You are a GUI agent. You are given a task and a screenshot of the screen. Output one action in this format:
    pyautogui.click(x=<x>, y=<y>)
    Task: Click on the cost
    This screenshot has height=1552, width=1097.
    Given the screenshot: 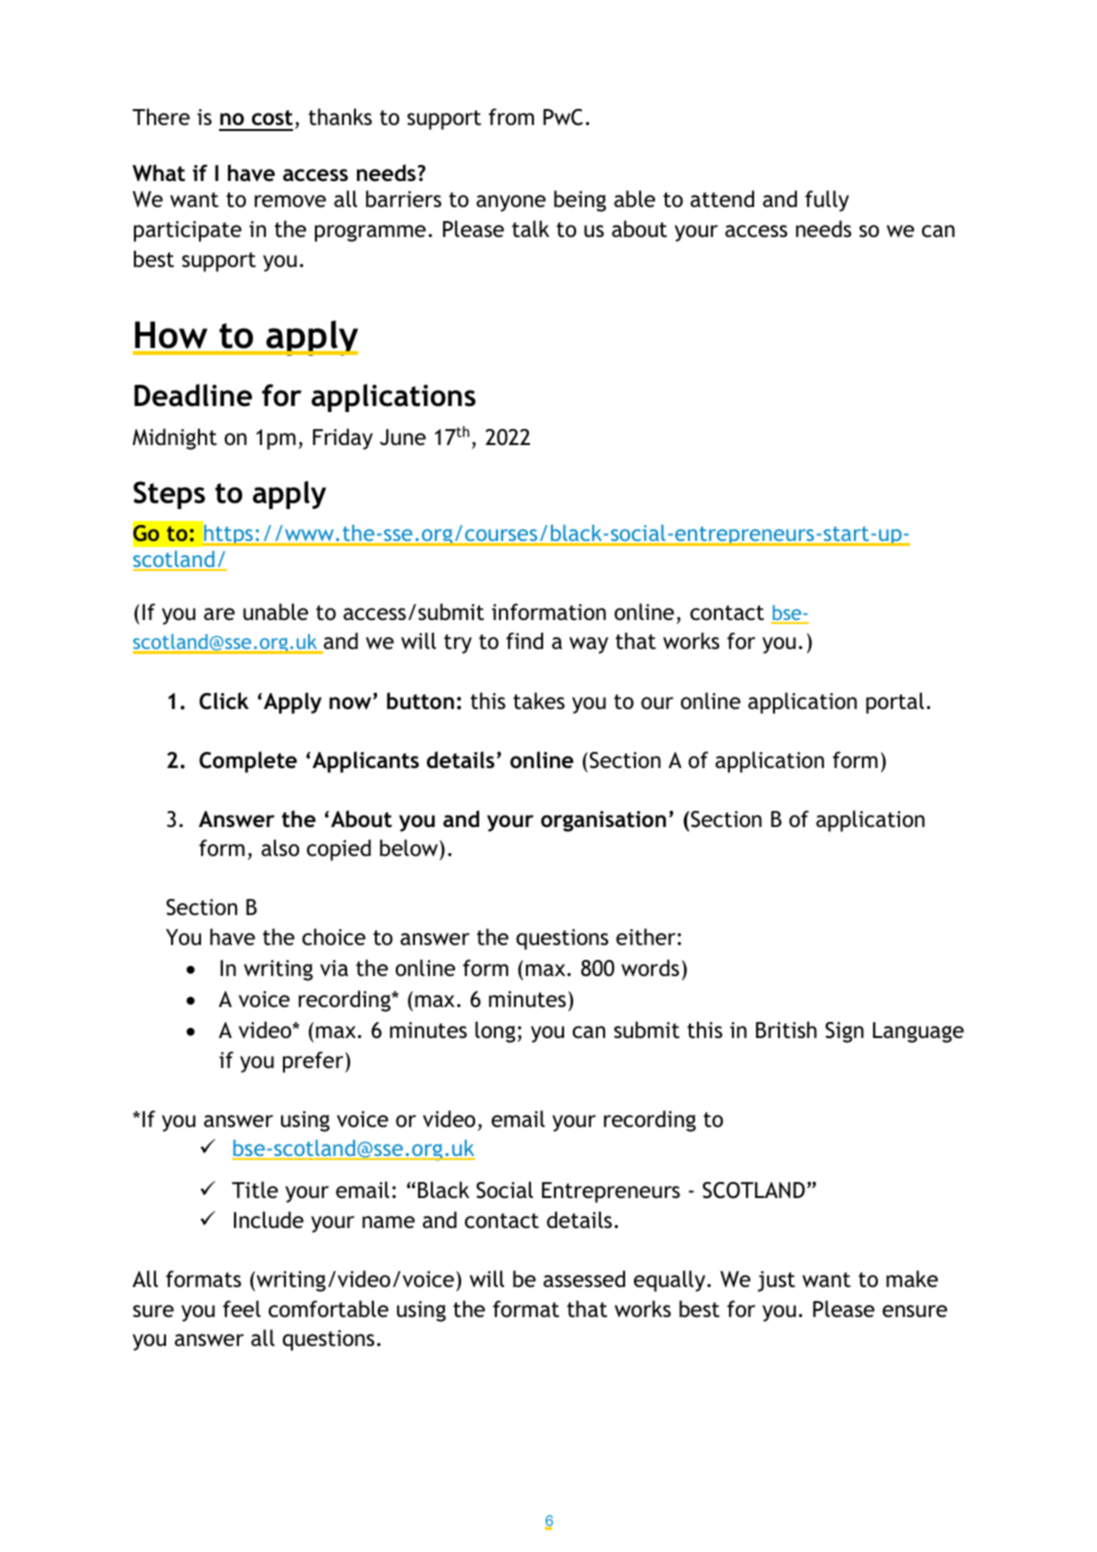 What is the action you would take?
    pyautogui.click(x=272, y=118)
